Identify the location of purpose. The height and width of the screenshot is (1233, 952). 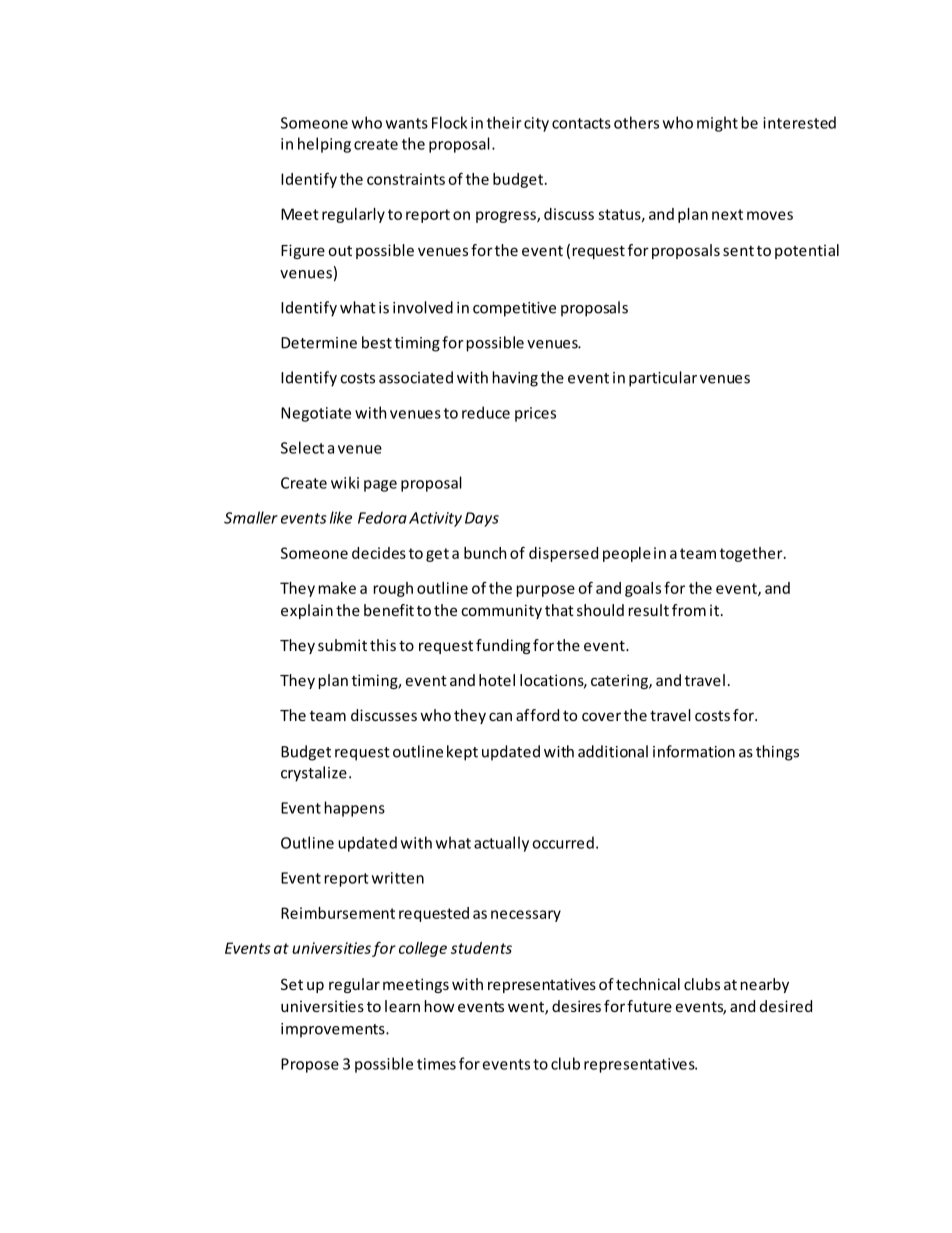
(546, 591).
